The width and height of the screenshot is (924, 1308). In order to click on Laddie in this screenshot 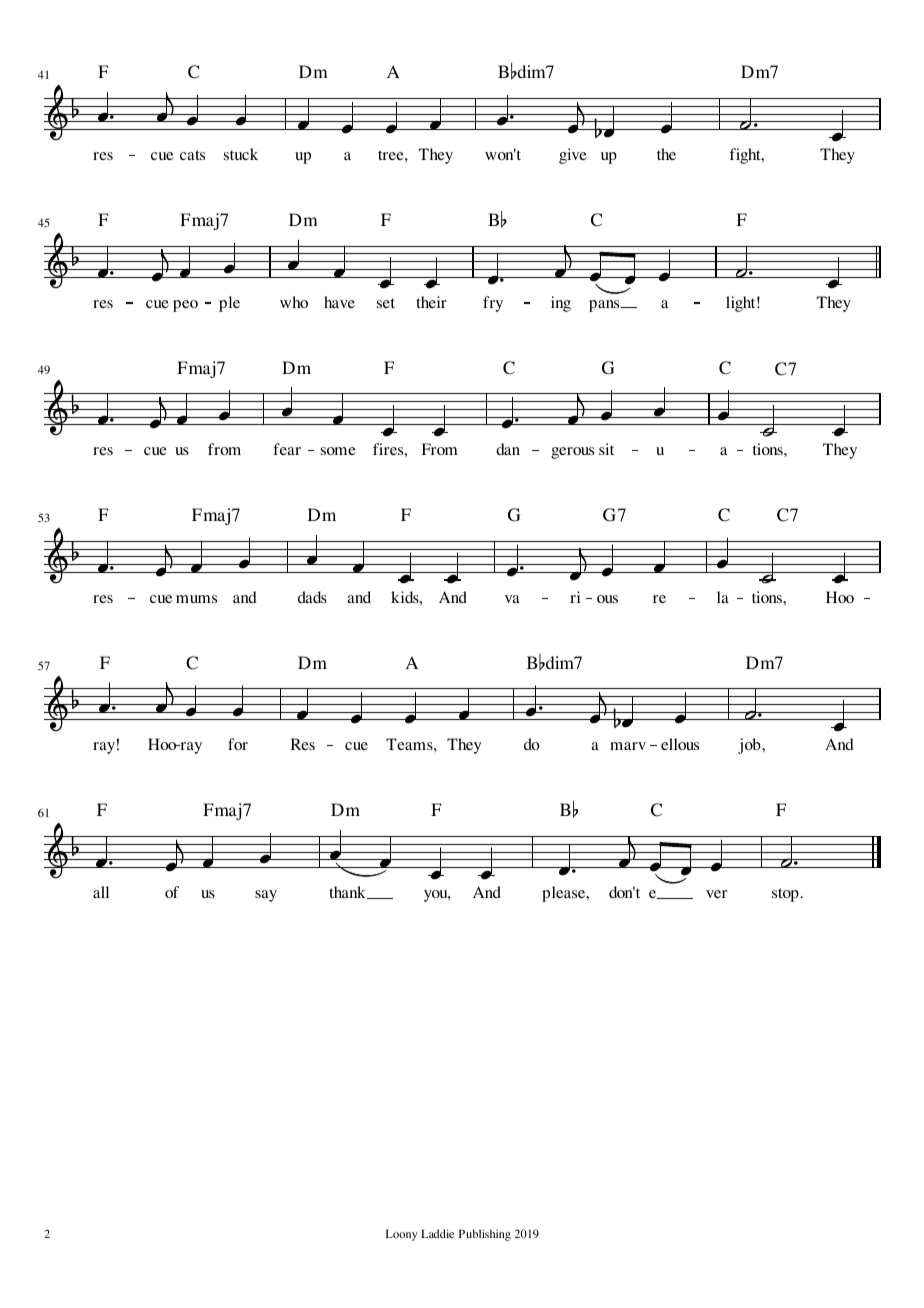, I will do `click(437, 1233)`.
